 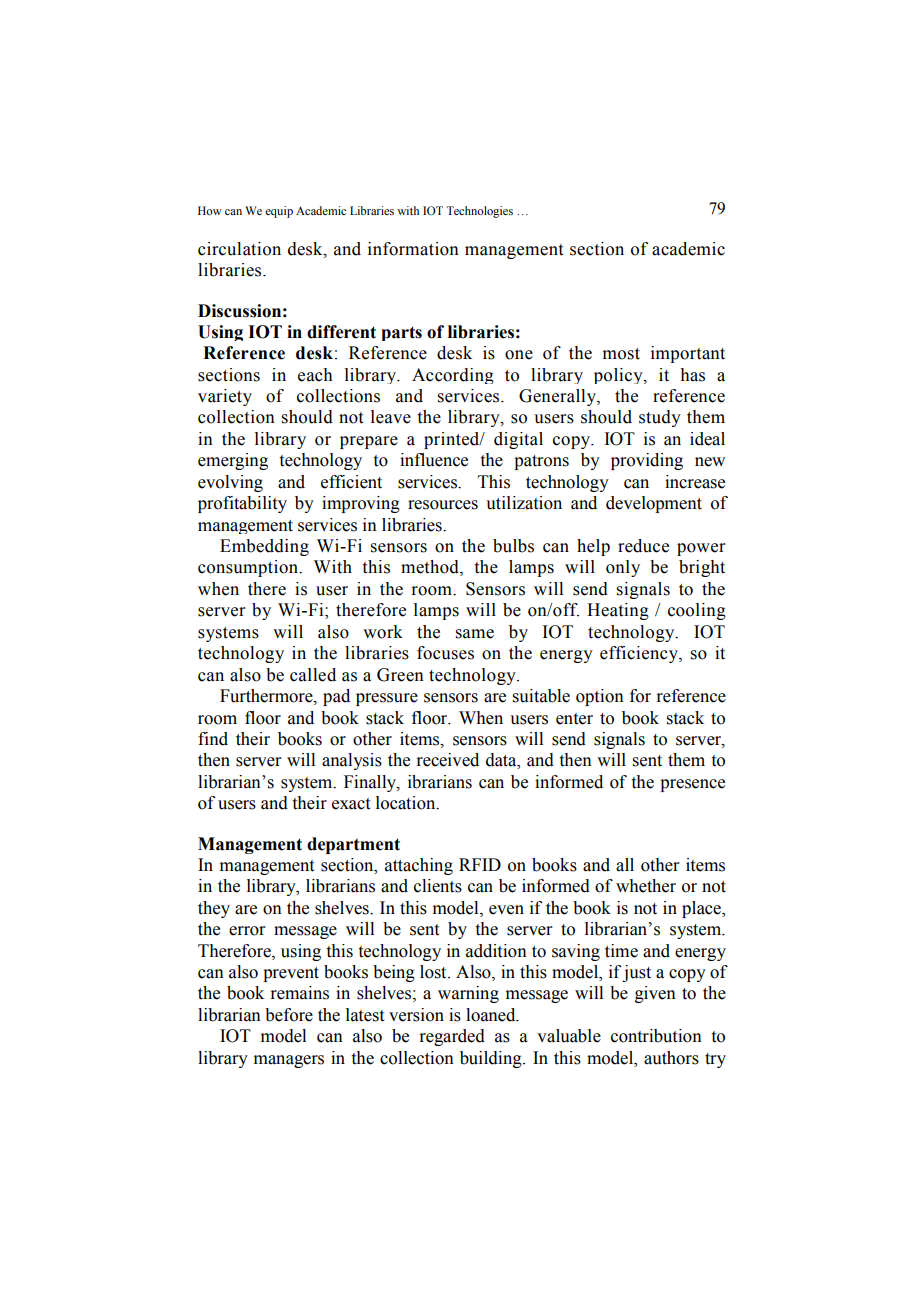 I want to click on presence, so click(x=692, y=785).
